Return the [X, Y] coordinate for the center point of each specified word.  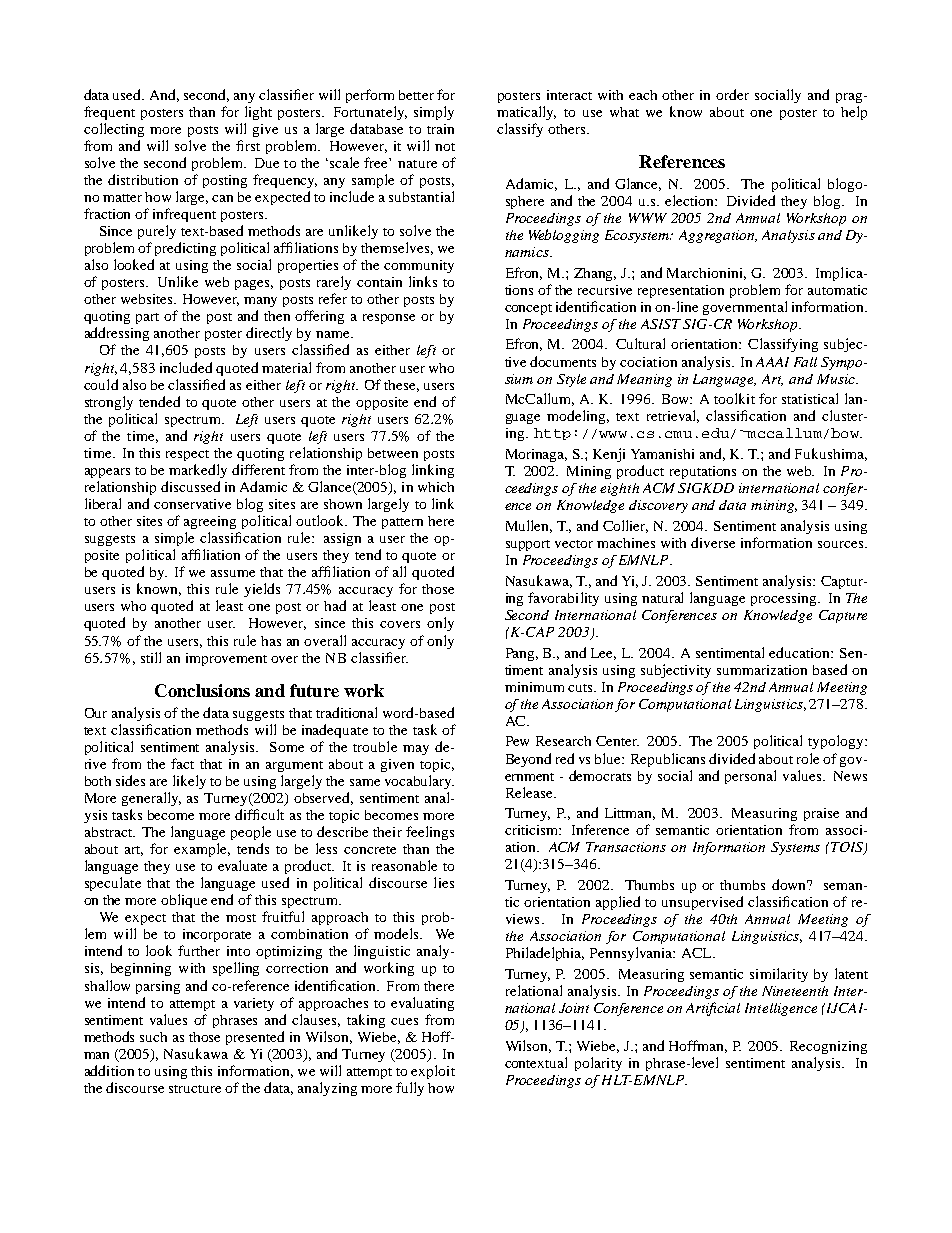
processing [785, 599]
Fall [805, 362]
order [732, 94]
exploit [433, 1072]
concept [528, 309]
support [528, 545]
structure [195, 1089]
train [440, 129]
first [248, 145]
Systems [795, 848]
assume [233, 573]
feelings [430, 833]
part [147, 318]
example [202, 850]
